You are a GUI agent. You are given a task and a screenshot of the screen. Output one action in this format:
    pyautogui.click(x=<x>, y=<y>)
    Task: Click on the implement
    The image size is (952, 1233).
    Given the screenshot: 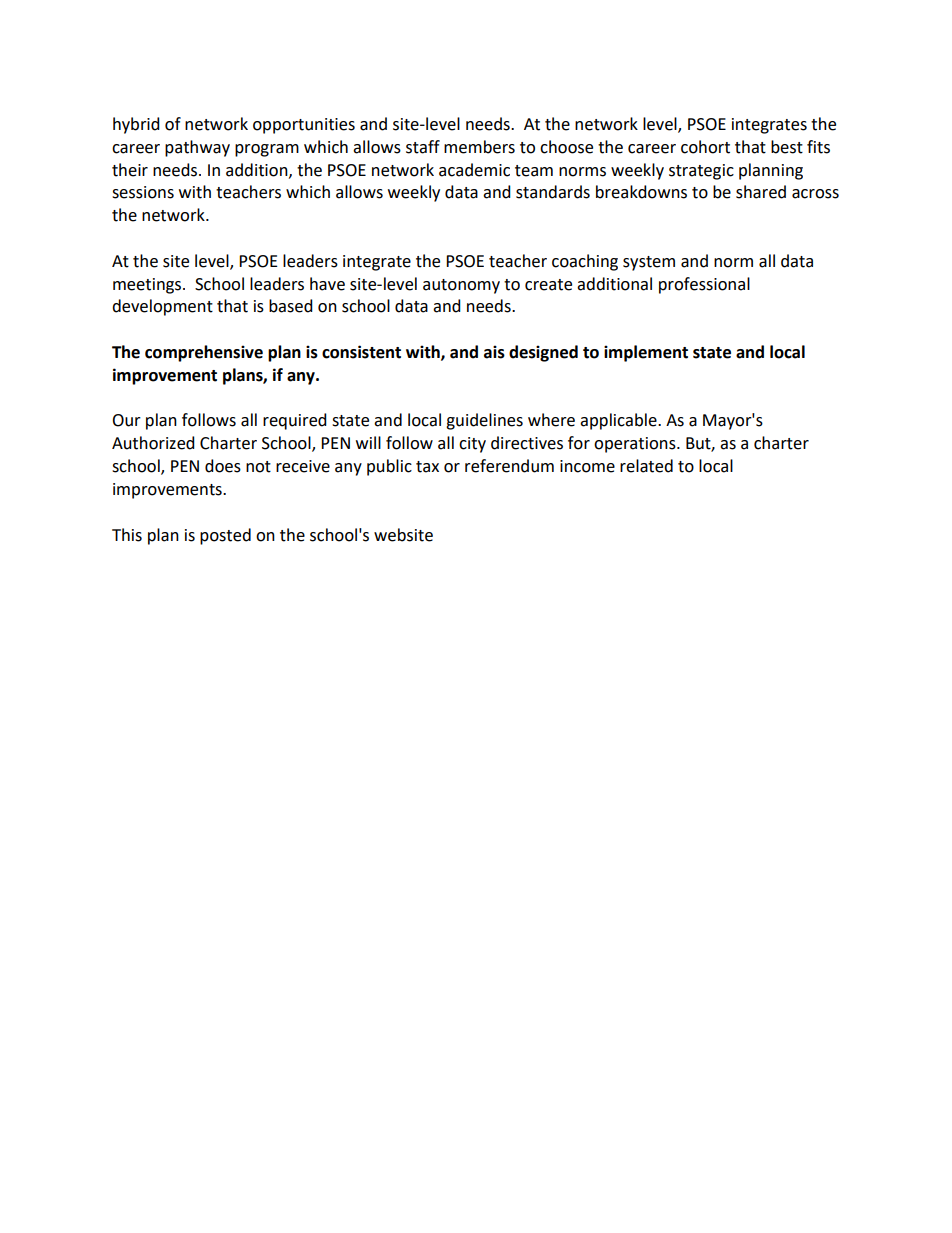 What is the action you would take?
    pyautogui.click(x=646, y=353)
